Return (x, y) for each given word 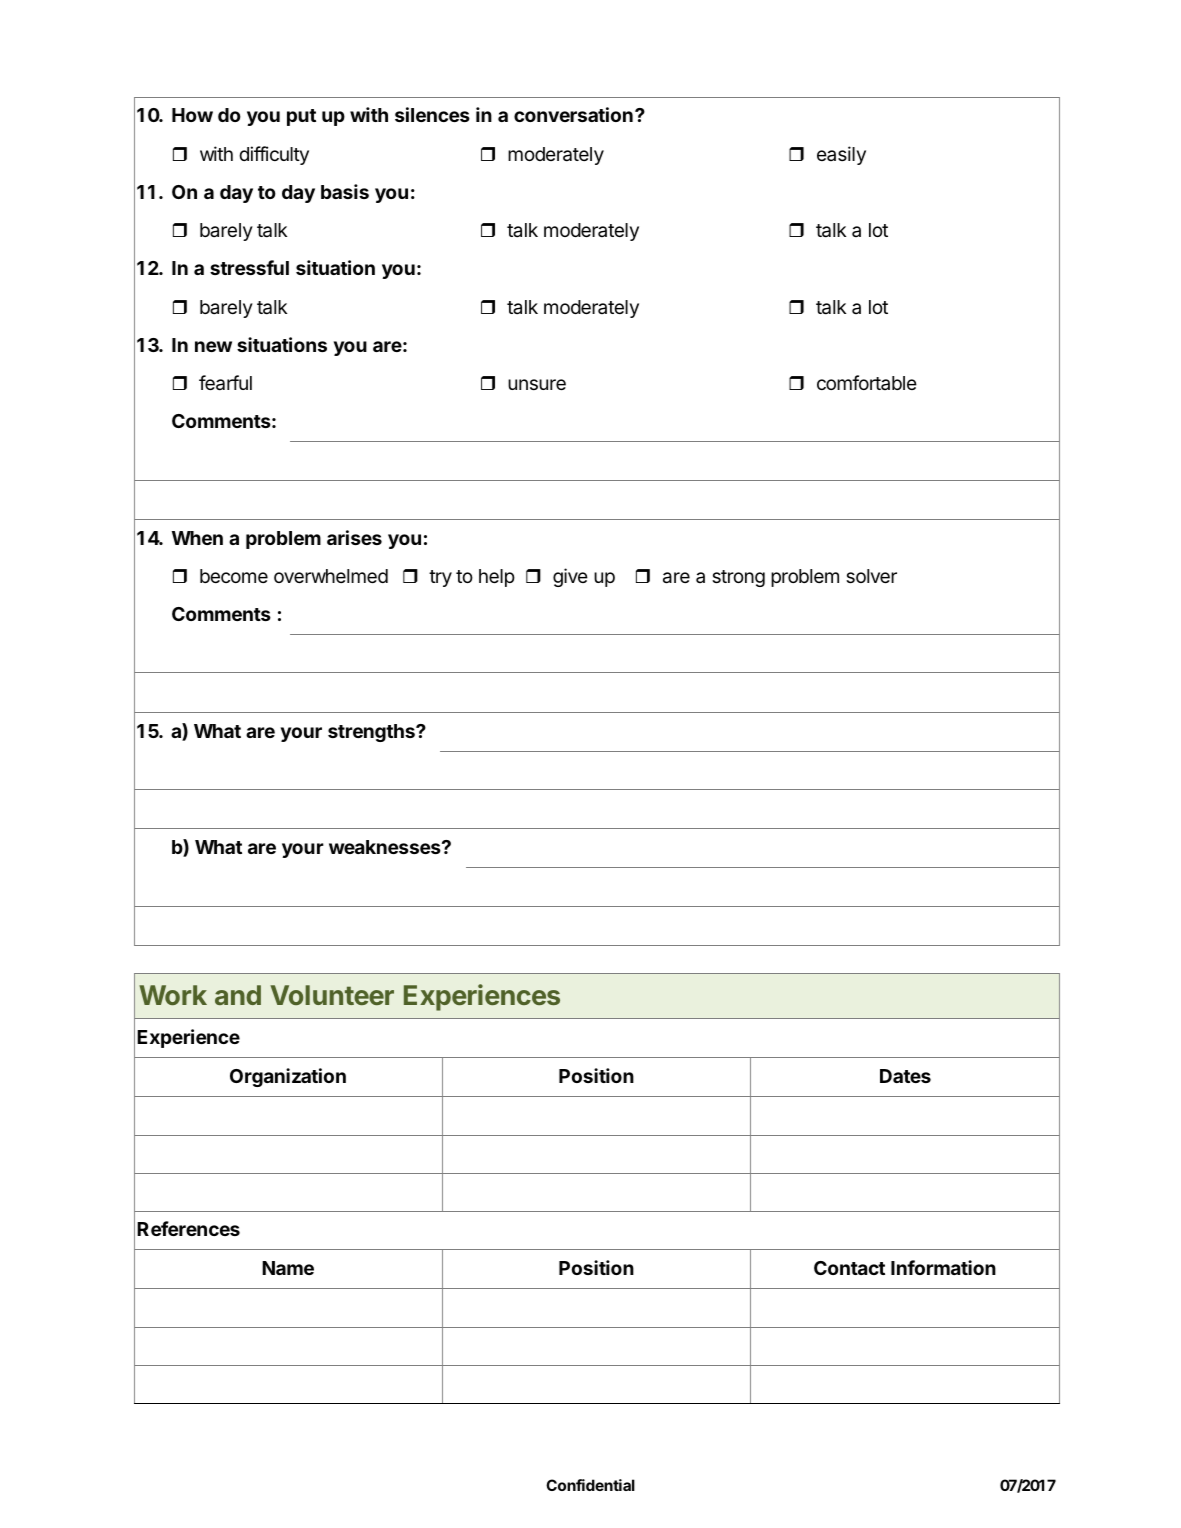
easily (841, 155)
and (238, 995)
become (234, 576)
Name (288, 1268)
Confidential (590, 1485)
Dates (905, 1076)
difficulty (274, 155)
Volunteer (332, 995)
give (570, 577)
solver (871, 576)
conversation (573, 114)
